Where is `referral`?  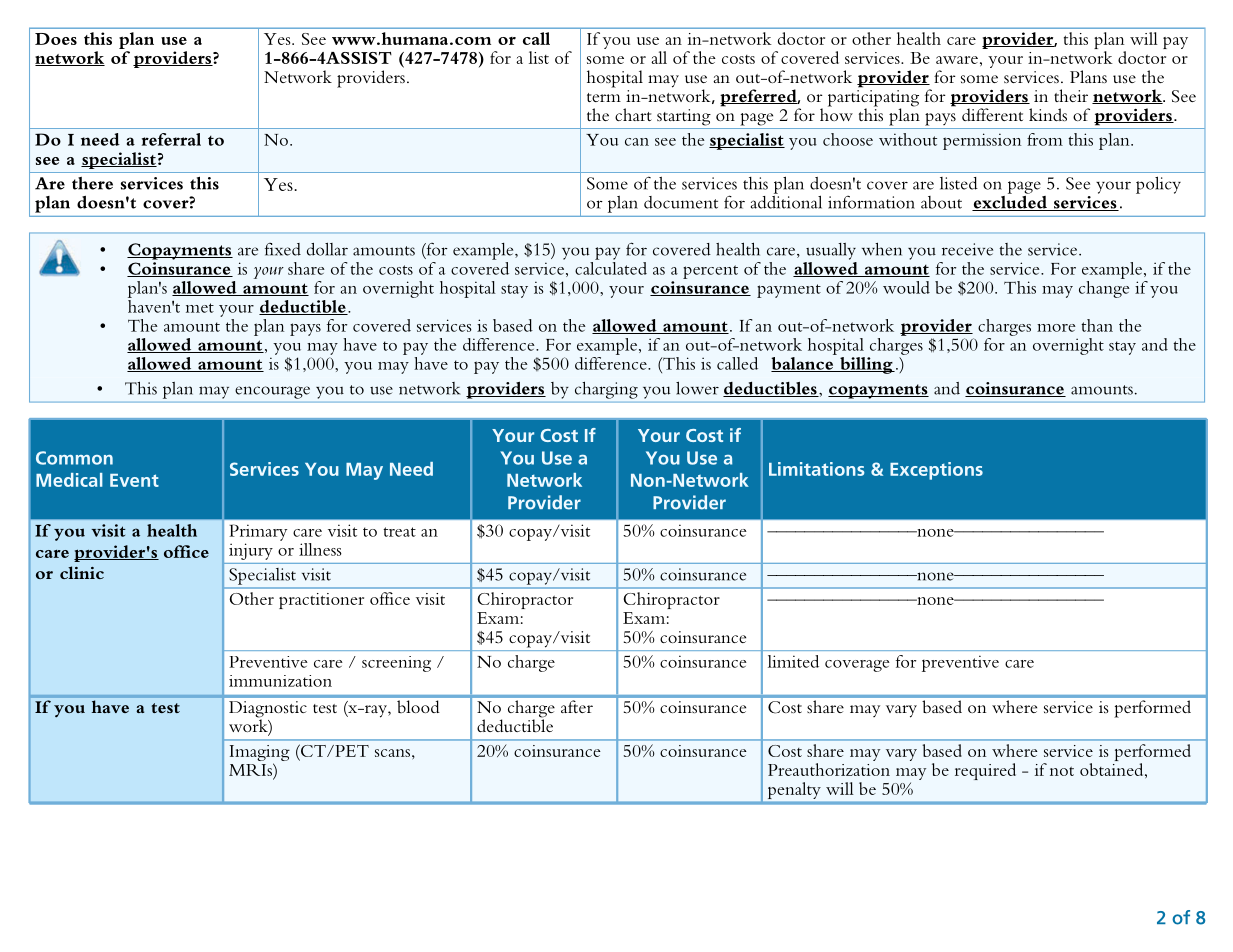 referral is located at coordinates (171, 139).
